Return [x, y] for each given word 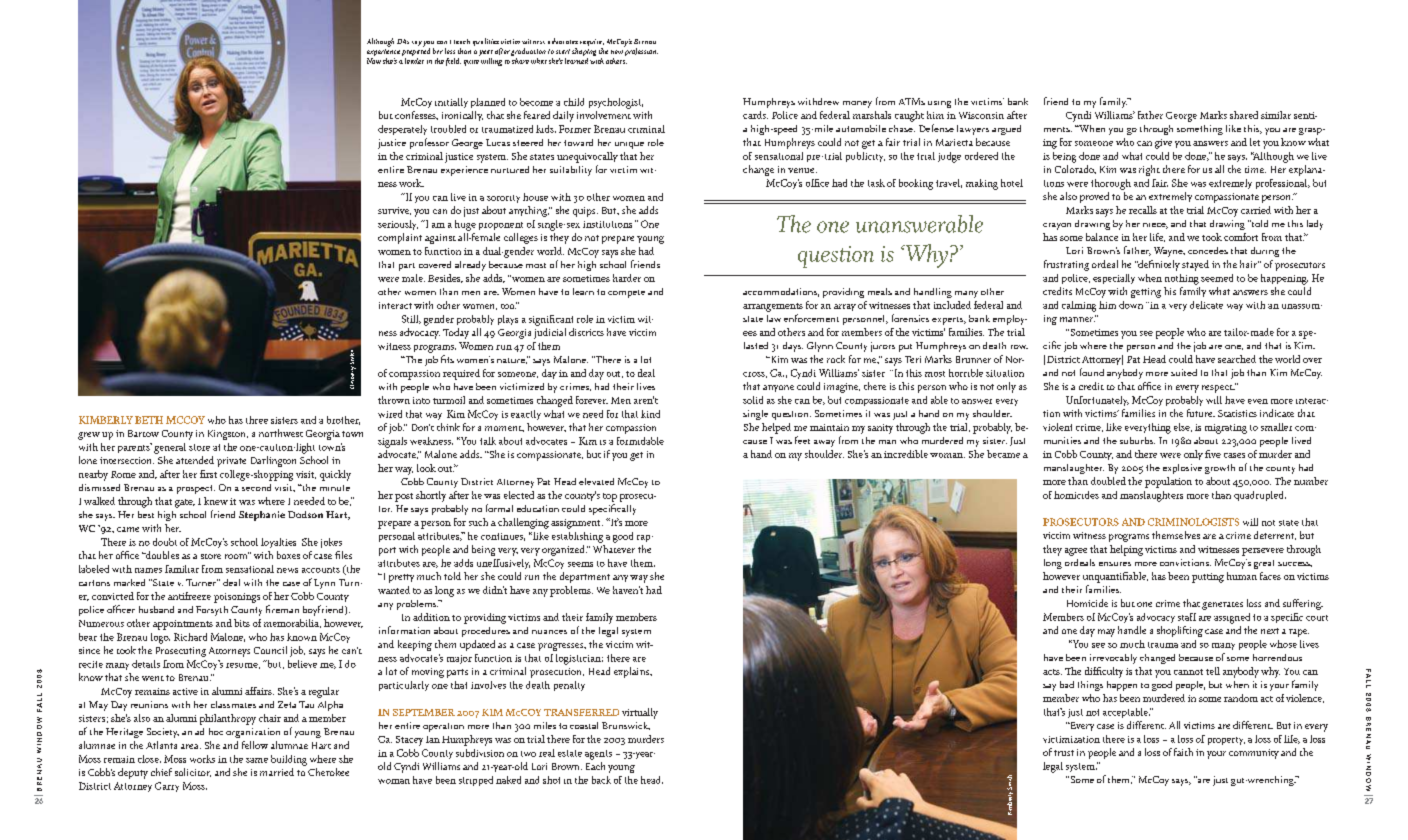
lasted [756, 345]
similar [1276, 115]
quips [585, 212]
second [256, 487]
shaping [584, 53]
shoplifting [1180, 631]
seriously [398, 225]
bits [242, 623]
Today [456, 333]
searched [1237, 359]
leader [414, 59]
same [257, 760]
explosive [1182, 469]
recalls [1143, 210]
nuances [549, 632]
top [610, 497]
